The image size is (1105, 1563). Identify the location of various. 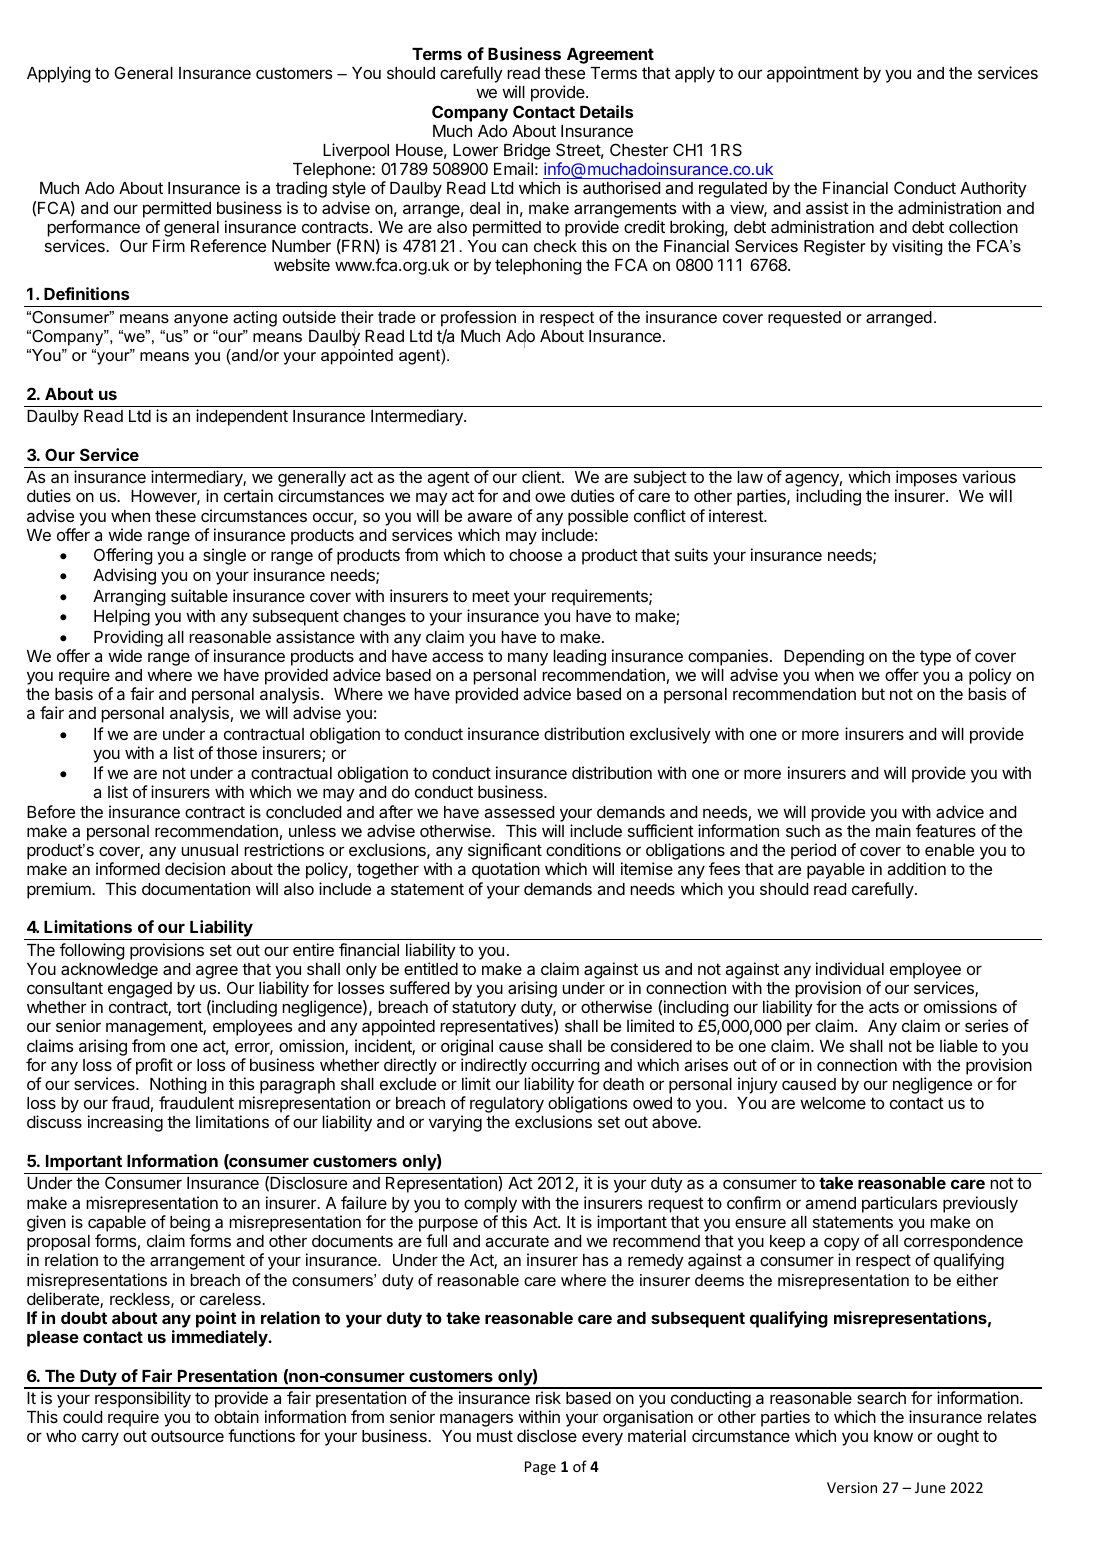
(989, 476).
